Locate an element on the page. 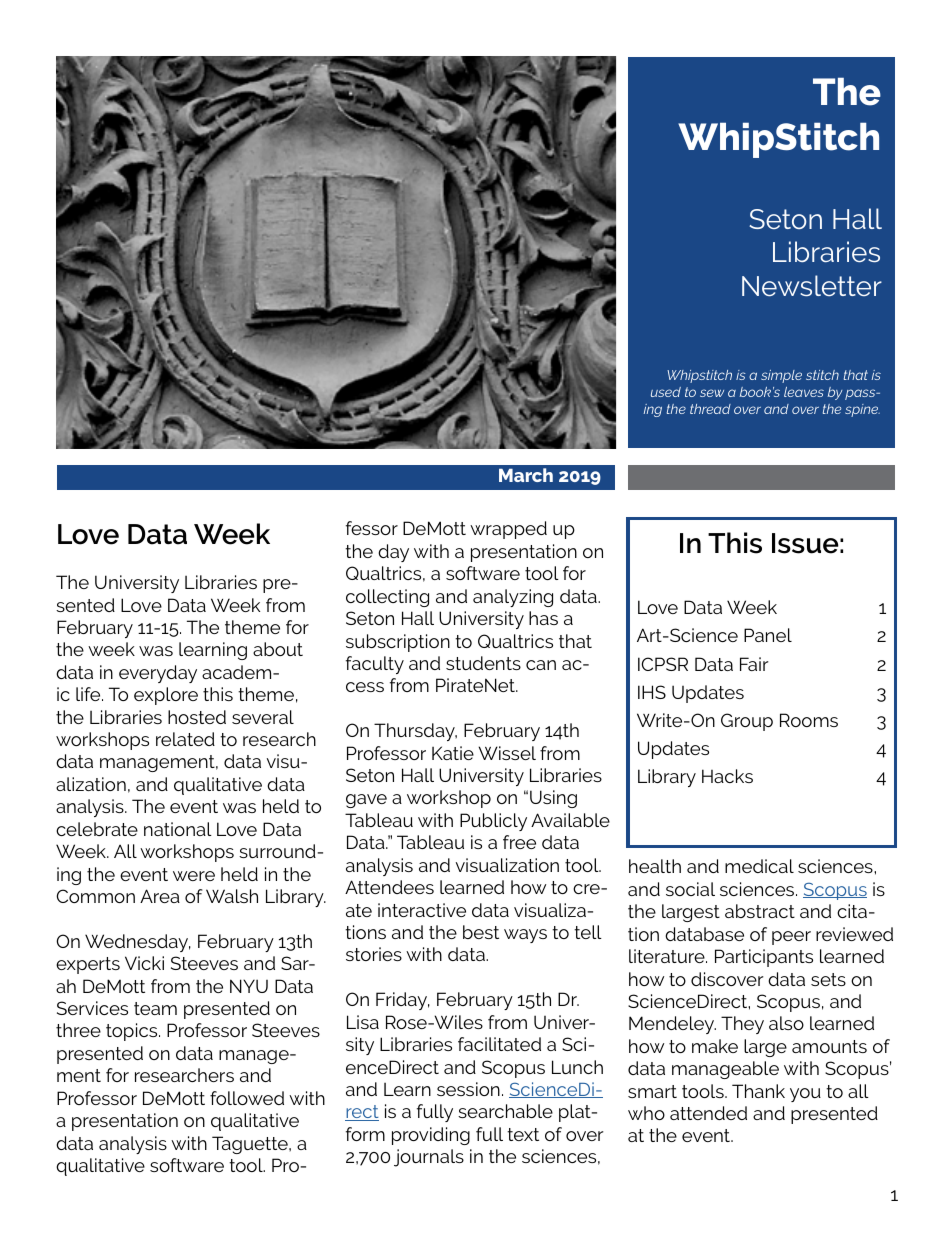 The height and width of the image is (1233, 952). used is located at coordinates (666, 392).
